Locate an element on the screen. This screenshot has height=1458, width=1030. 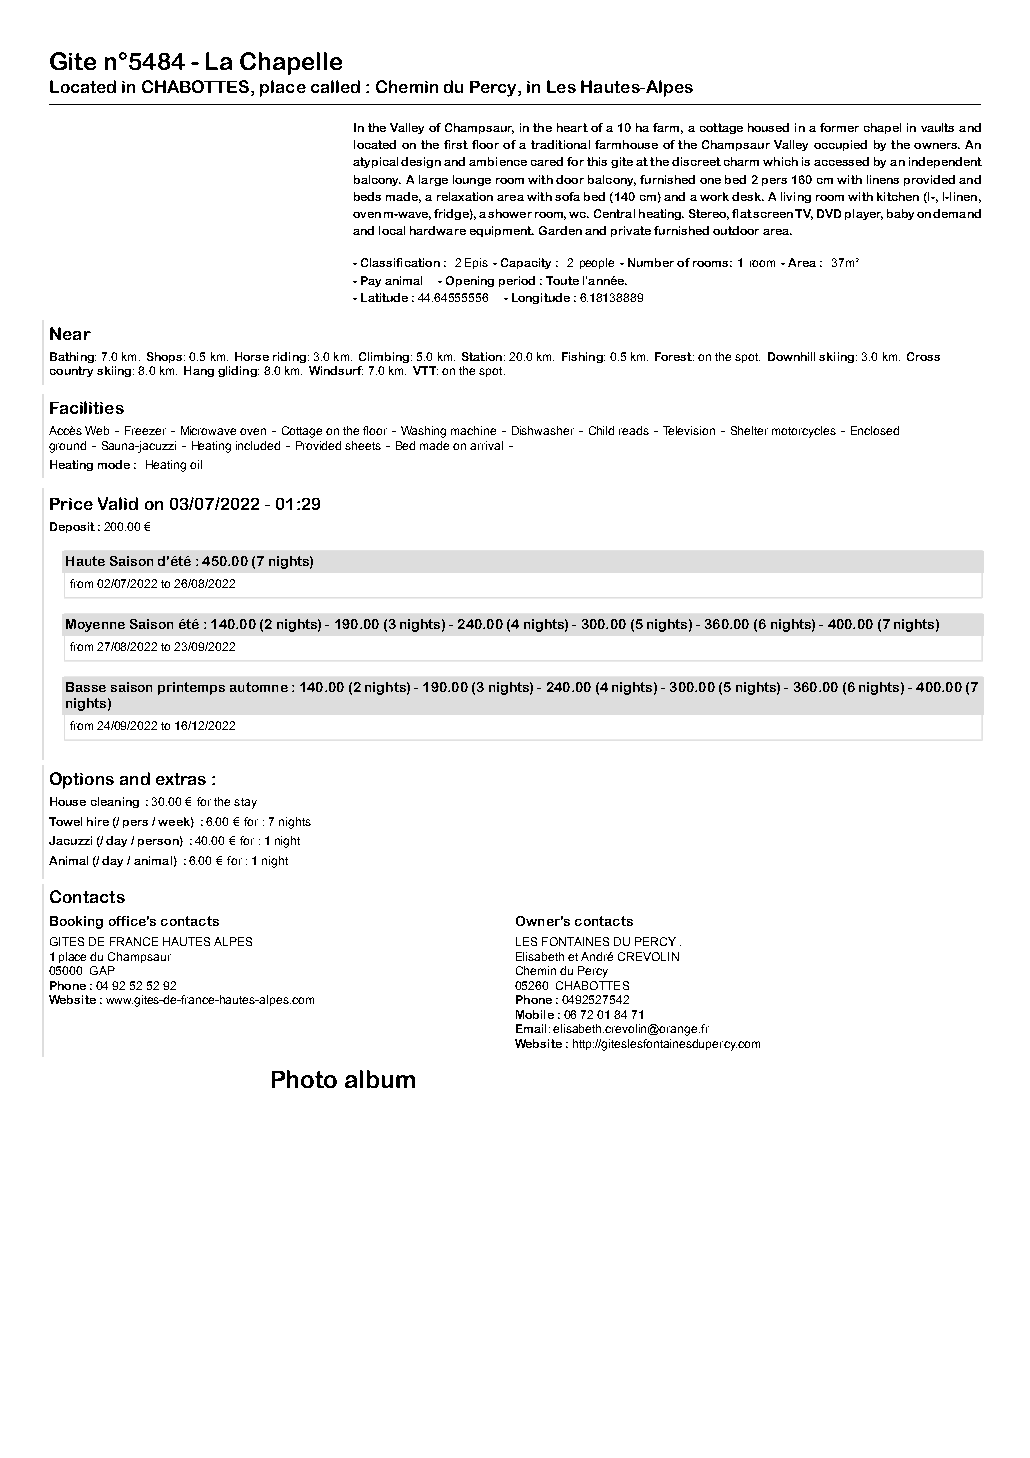
stay is located at coordinates (245, 803).
